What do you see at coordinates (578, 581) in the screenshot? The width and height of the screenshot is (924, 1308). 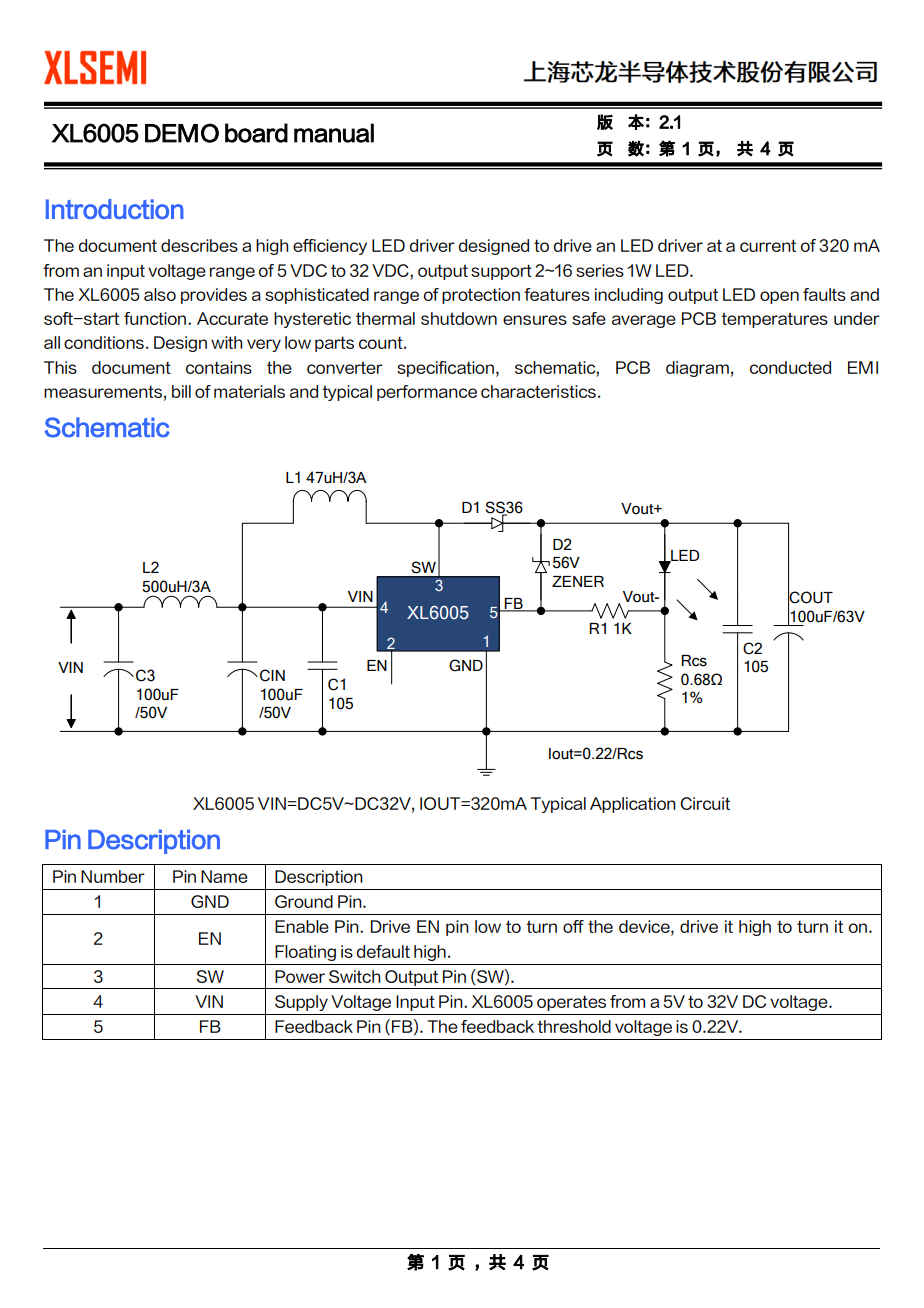 I see `ZENER` at bounding box center [578, 581].
